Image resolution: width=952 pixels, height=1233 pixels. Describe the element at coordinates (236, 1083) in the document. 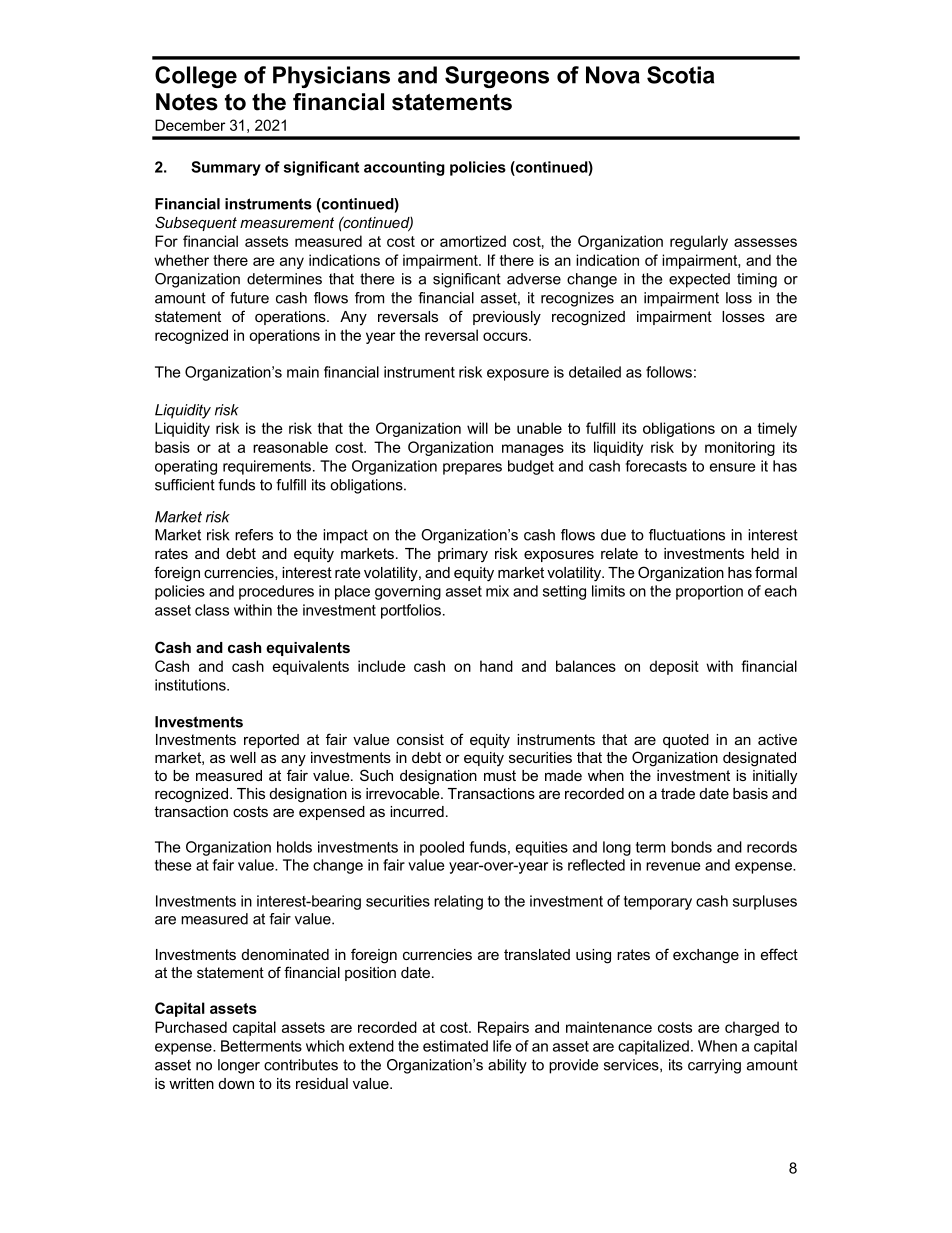

I see `down` at that location.
